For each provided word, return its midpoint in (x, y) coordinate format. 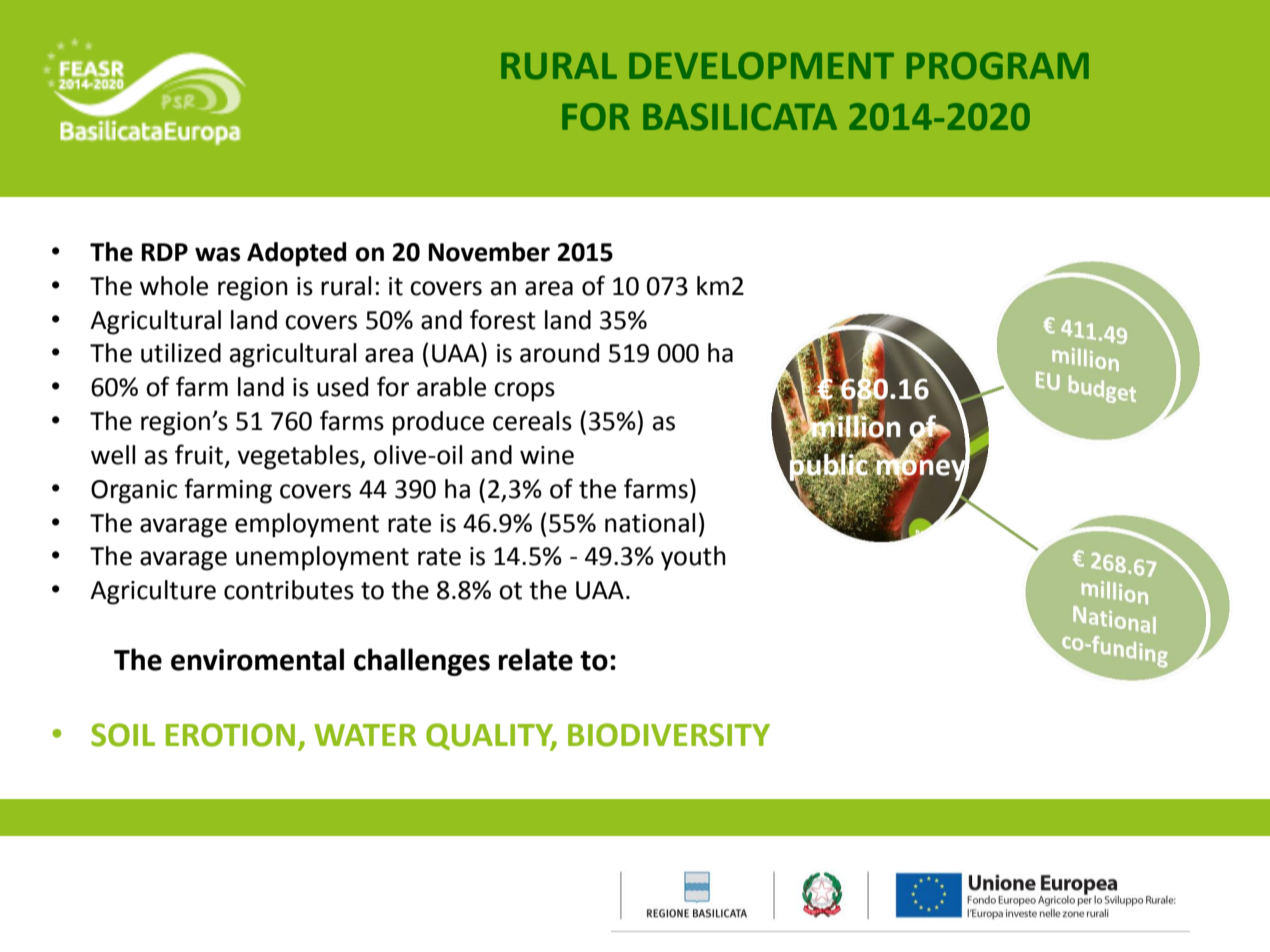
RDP (165, 252)
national (650, 523)
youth (693, 558)
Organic (134, 492)
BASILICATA (740, 117)
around (559, 353)
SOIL (123, 735)
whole (174, 286)
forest (503, 319)
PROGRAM (998, 66)
